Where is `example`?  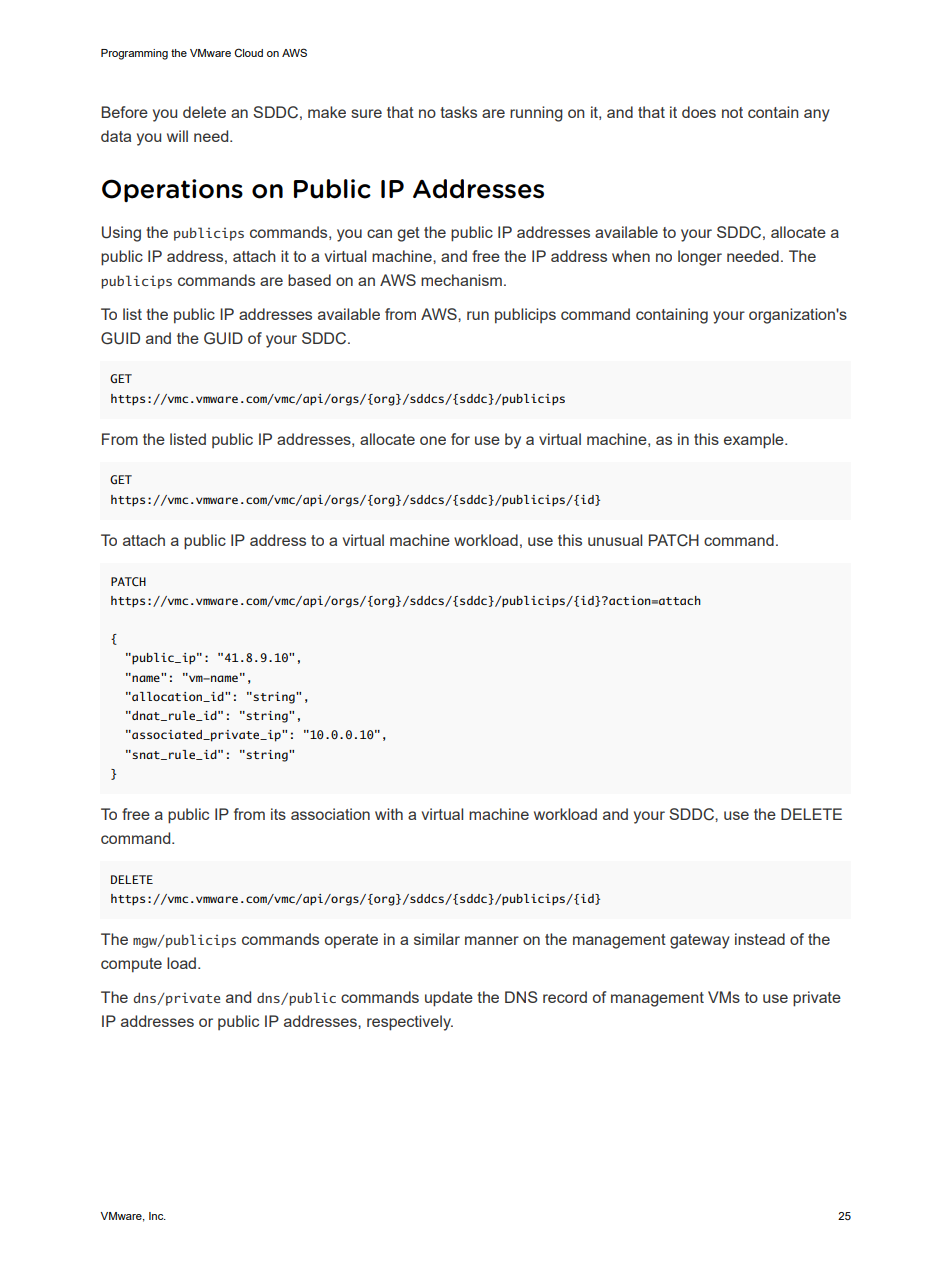
example is located at coordinates (755, 441).
